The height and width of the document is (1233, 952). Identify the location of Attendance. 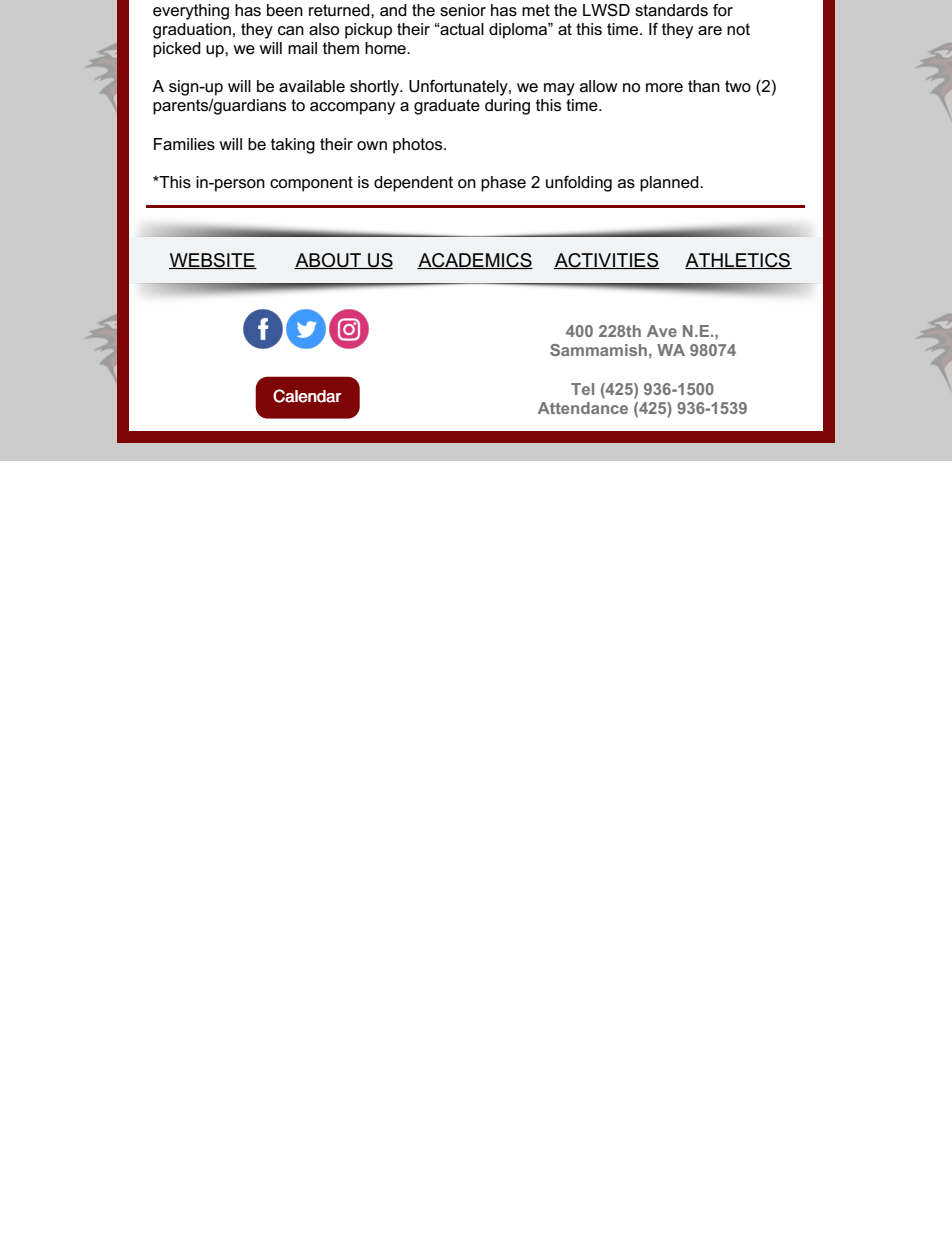
(583, 408).
